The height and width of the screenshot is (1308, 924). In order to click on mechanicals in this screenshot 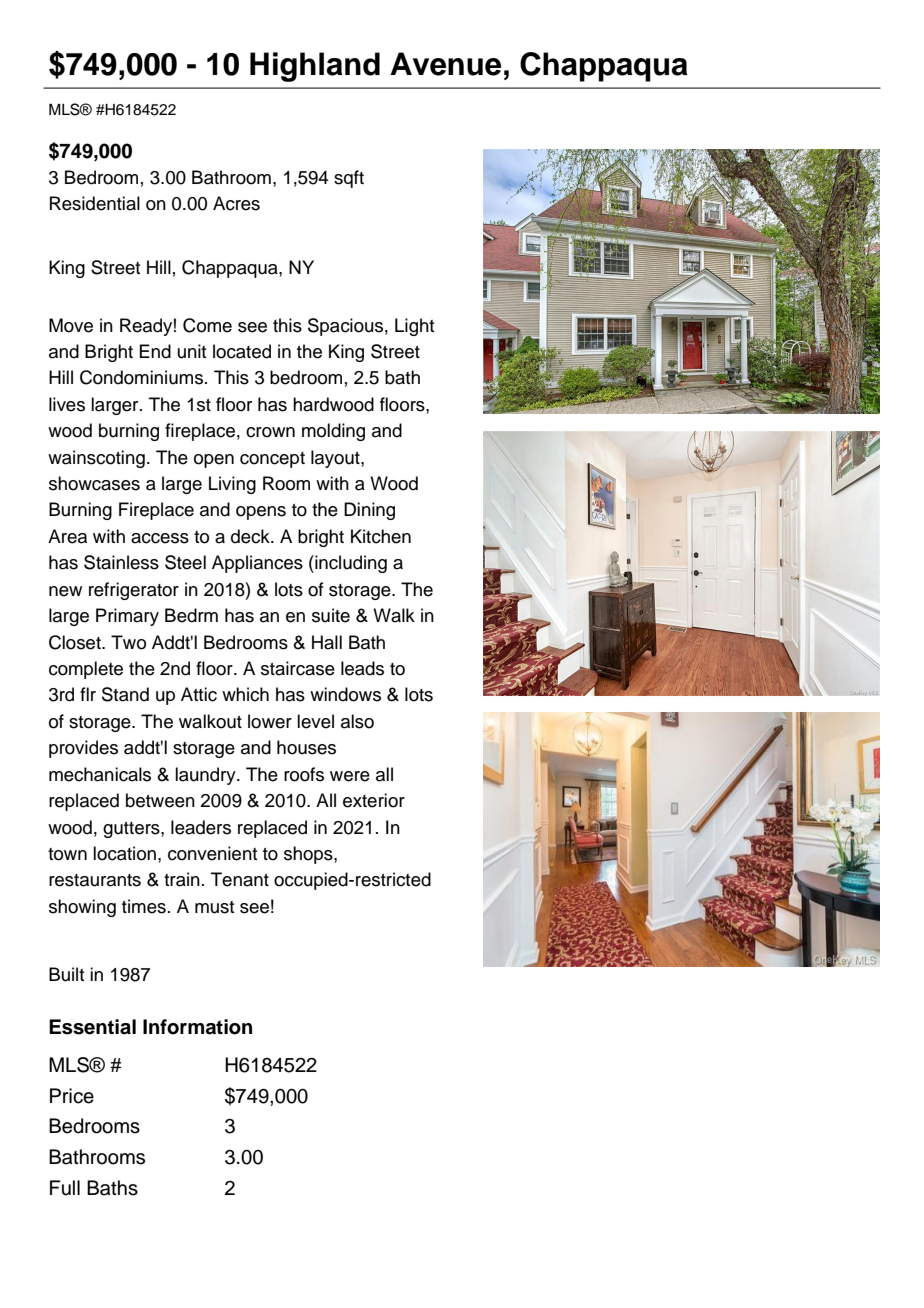, I will do `click(100, 774)`.
